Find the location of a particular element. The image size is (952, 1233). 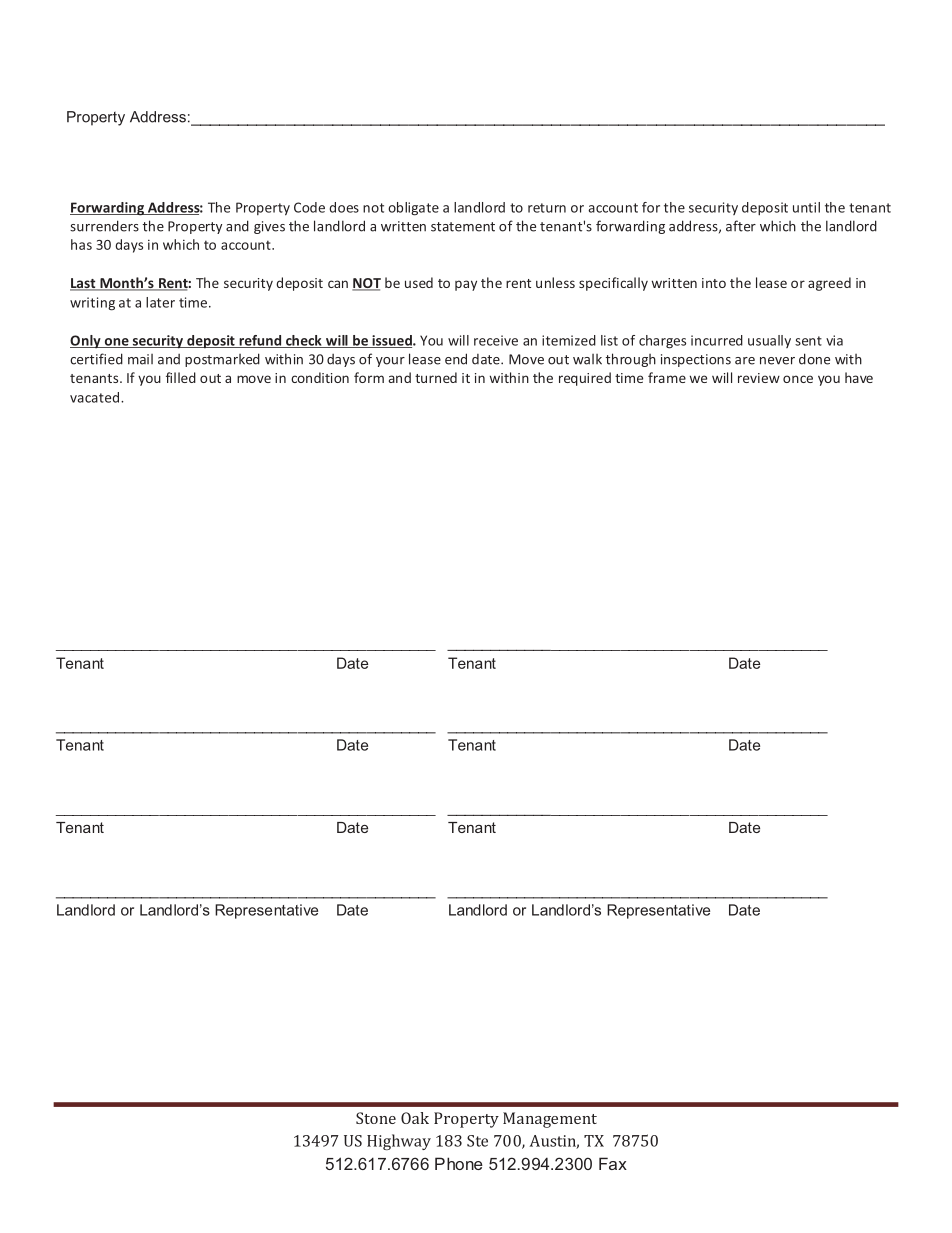

Phone is located at coordinates (459, 1163).
